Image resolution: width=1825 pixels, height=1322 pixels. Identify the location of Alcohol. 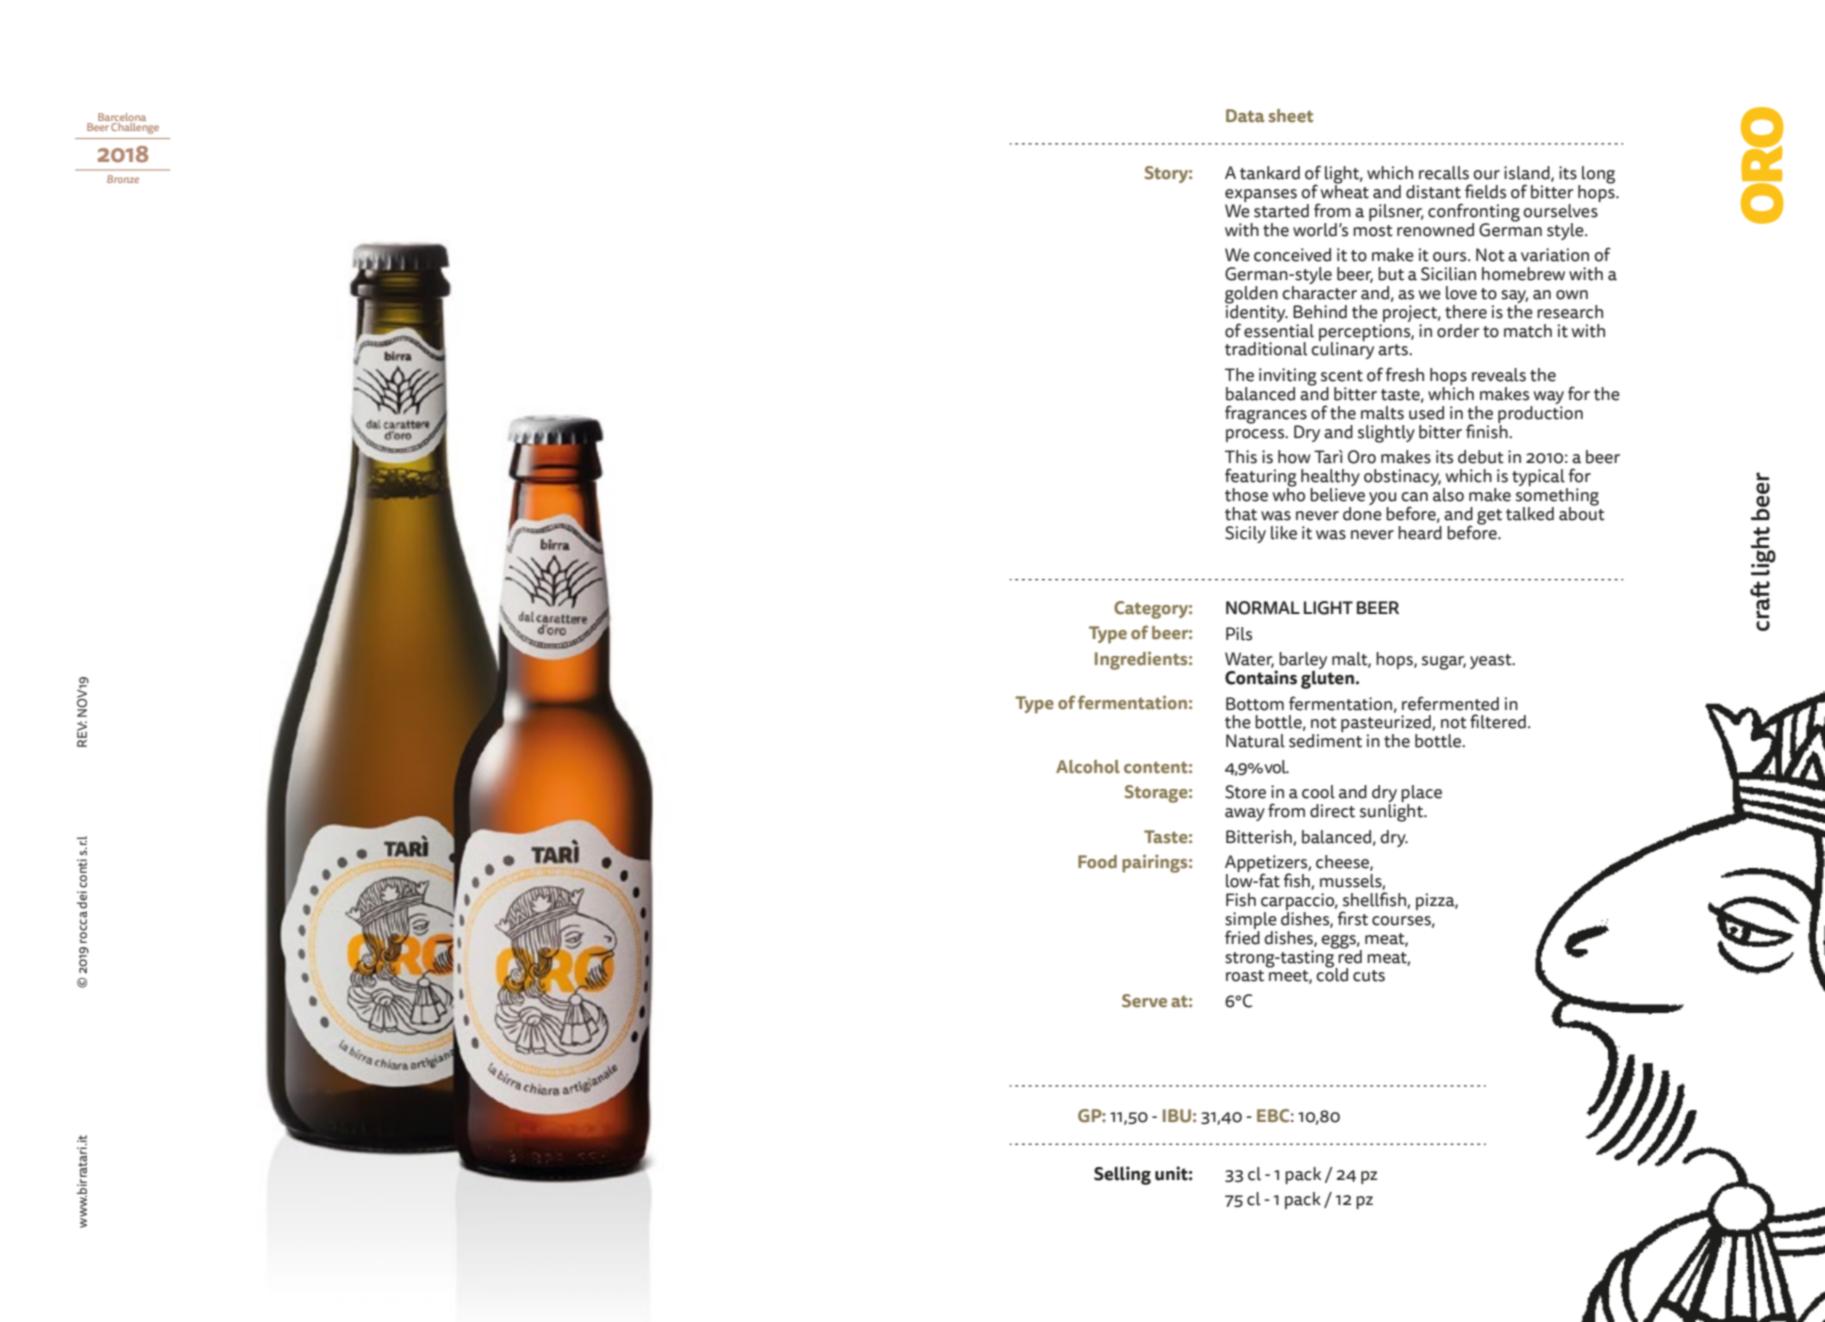
(1088, 767).
